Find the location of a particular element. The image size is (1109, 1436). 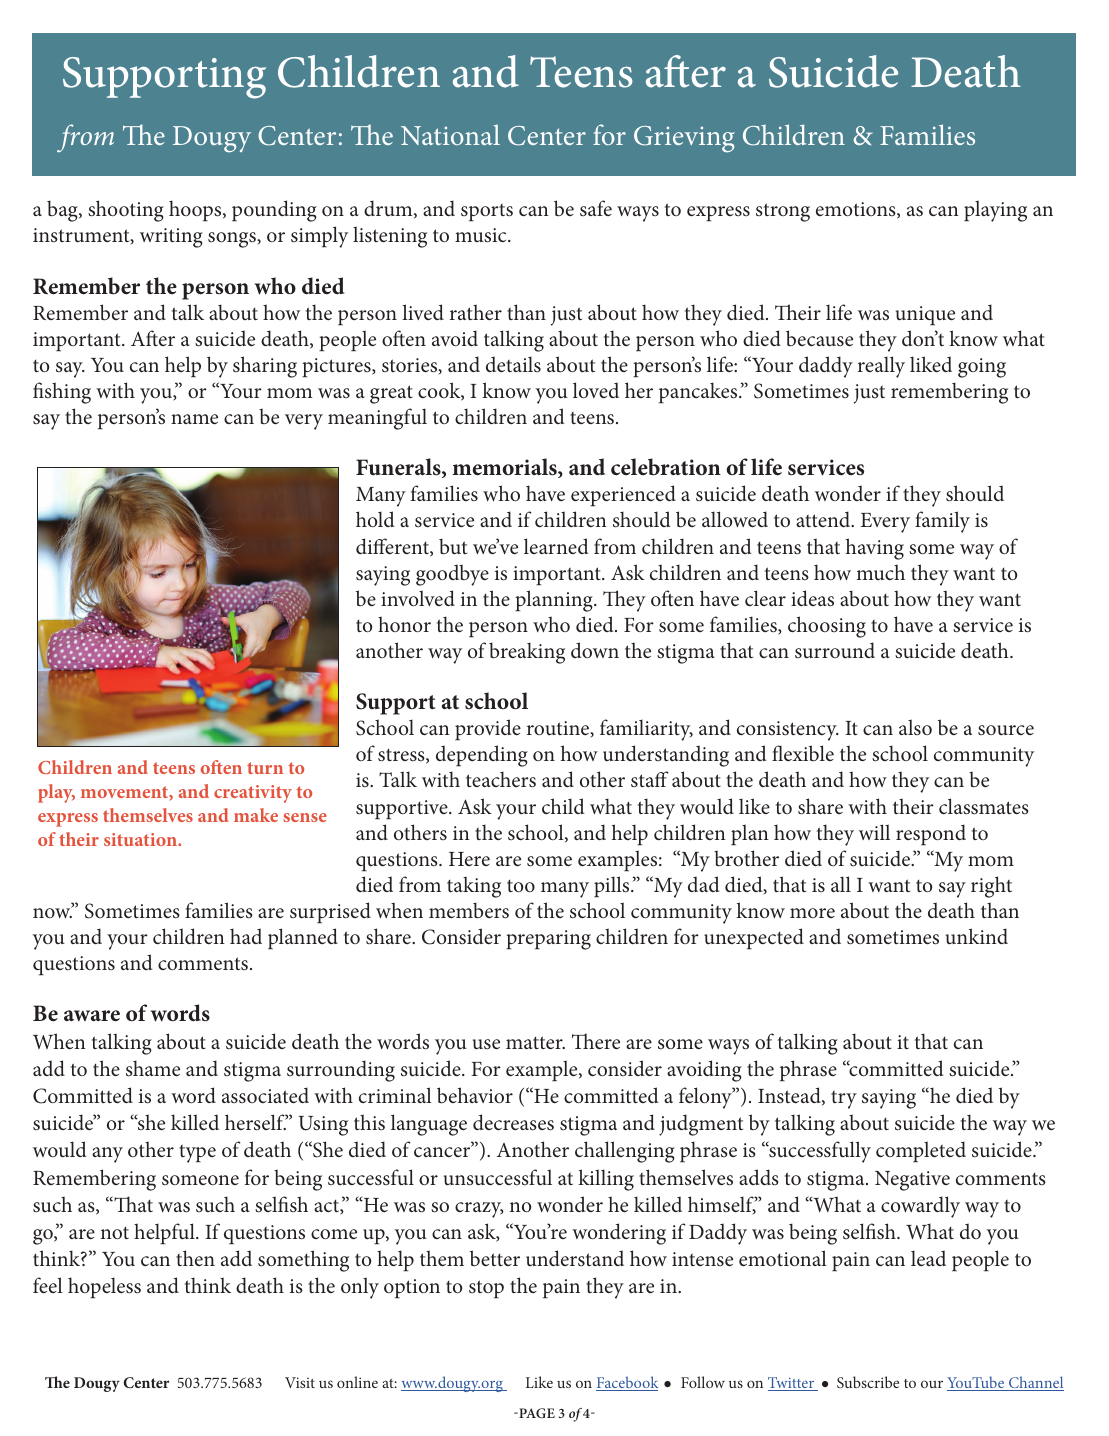

shooting is located at coordinates (126, 211).
